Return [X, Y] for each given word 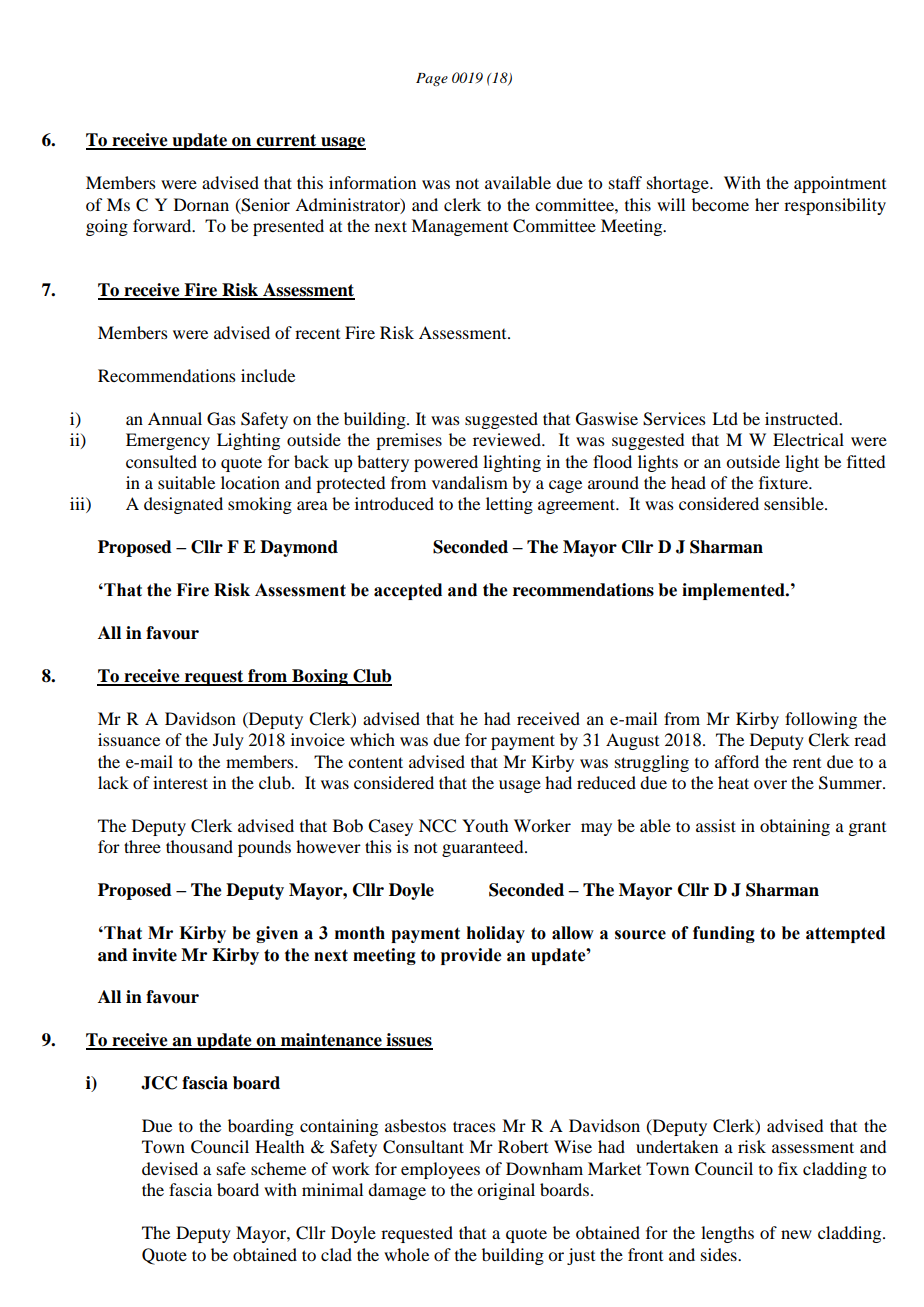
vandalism [470, 482]
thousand [199, 846]
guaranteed [484, 848]
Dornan [201, 204]
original [506, 1191]
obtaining [795, 827]
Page [432, 79]
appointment [840, 184]
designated [183, 505]
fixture [784, 482]
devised [170, 1168]
